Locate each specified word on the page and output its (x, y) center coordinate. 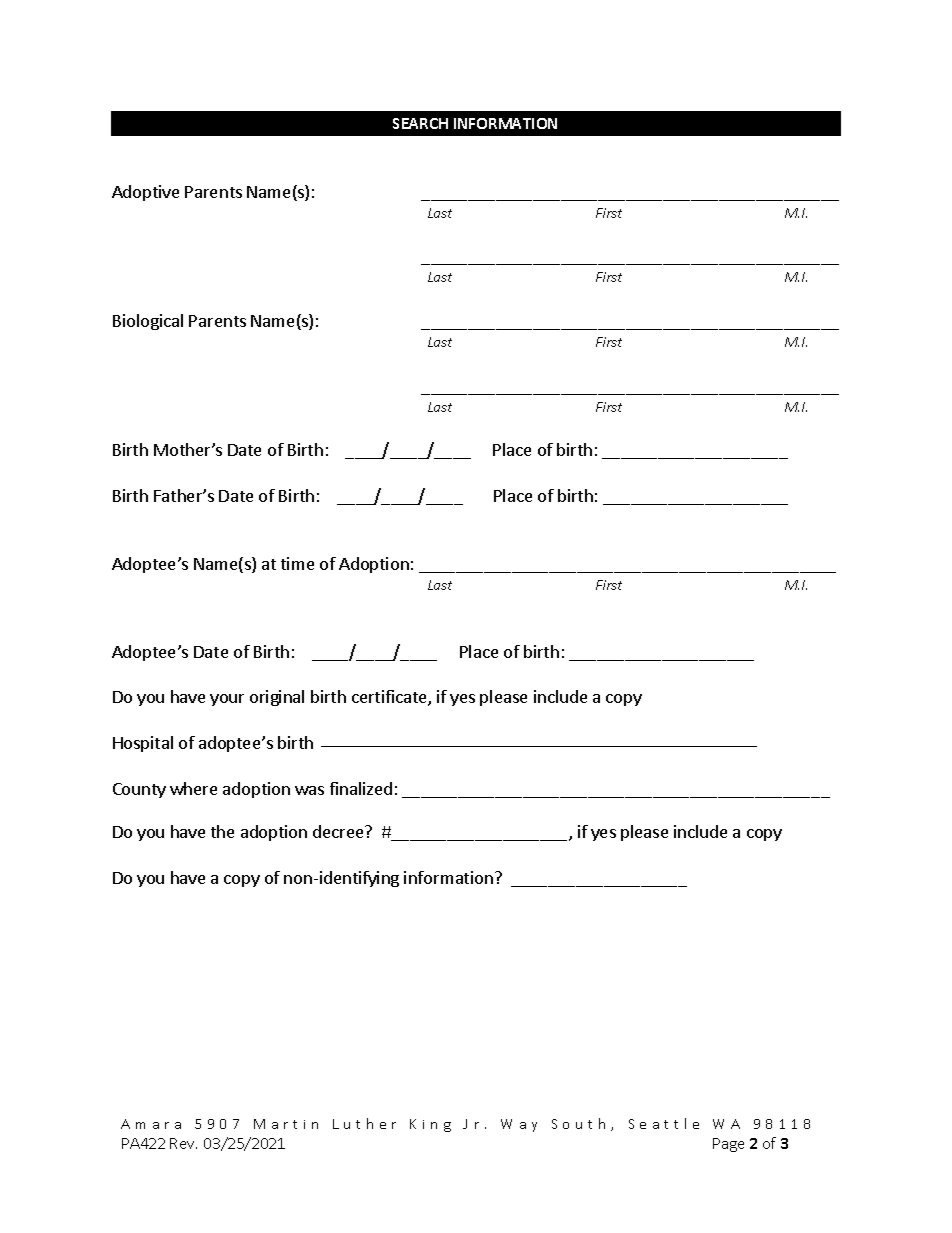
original (277, 698)
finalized (361, 788)
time (297, 563)
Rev (183, 1143)
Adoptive (145, 193)
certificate (390, 698)
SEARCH (420, 123)
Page (728, 1145)
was (309, 790)
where (193, 788)
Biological (148, 322)
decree (339, 831)
